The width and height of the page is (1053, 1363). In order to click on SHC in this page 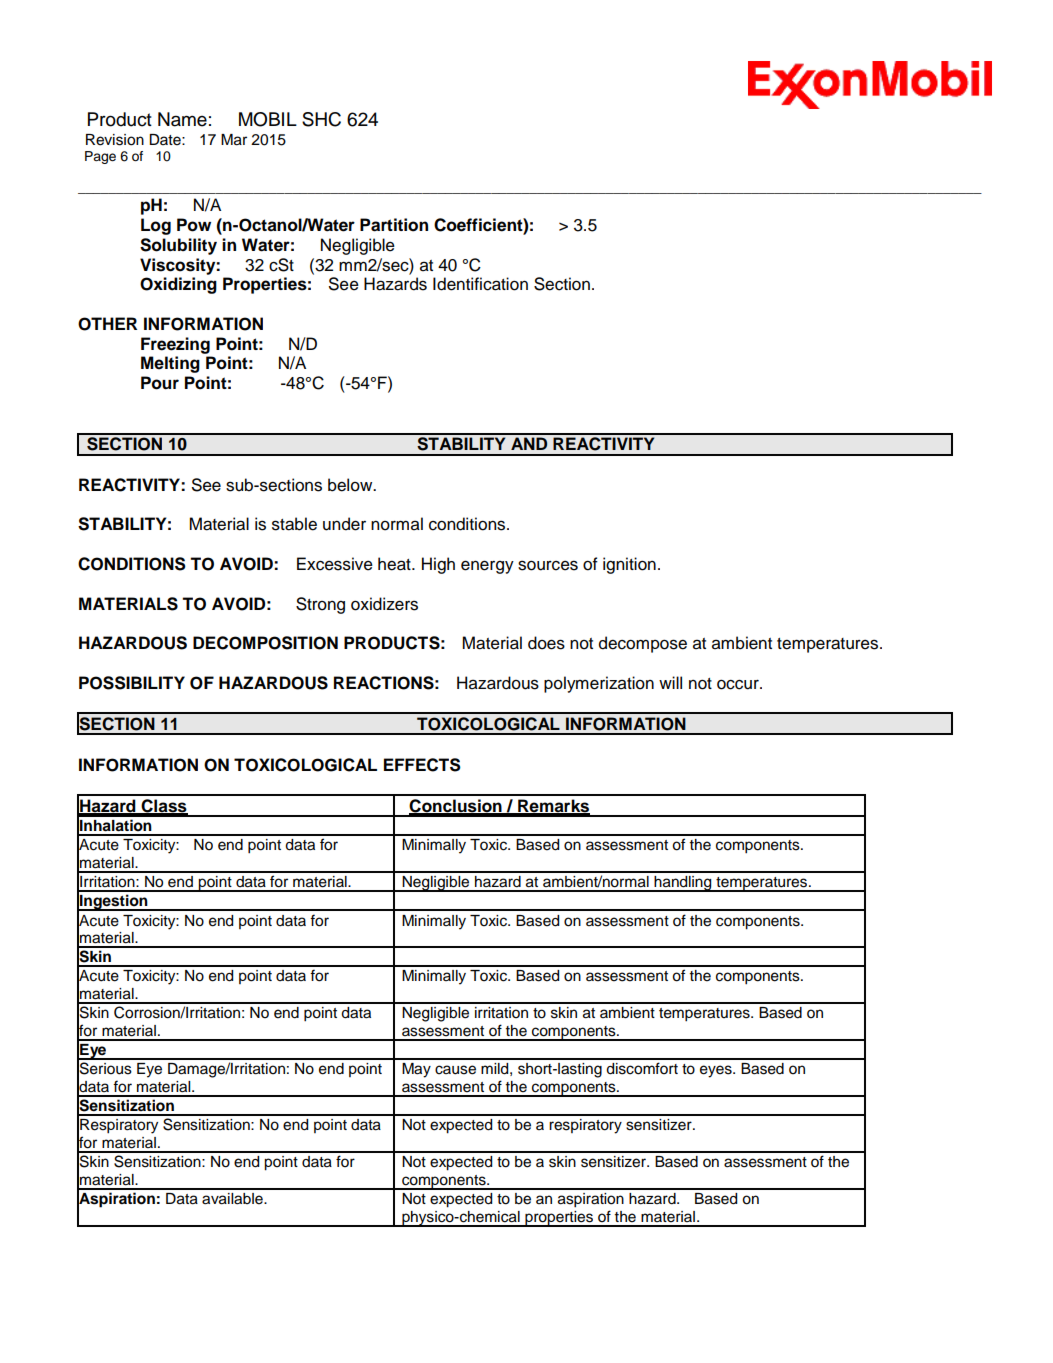, I will do `click(321, 119)`.
